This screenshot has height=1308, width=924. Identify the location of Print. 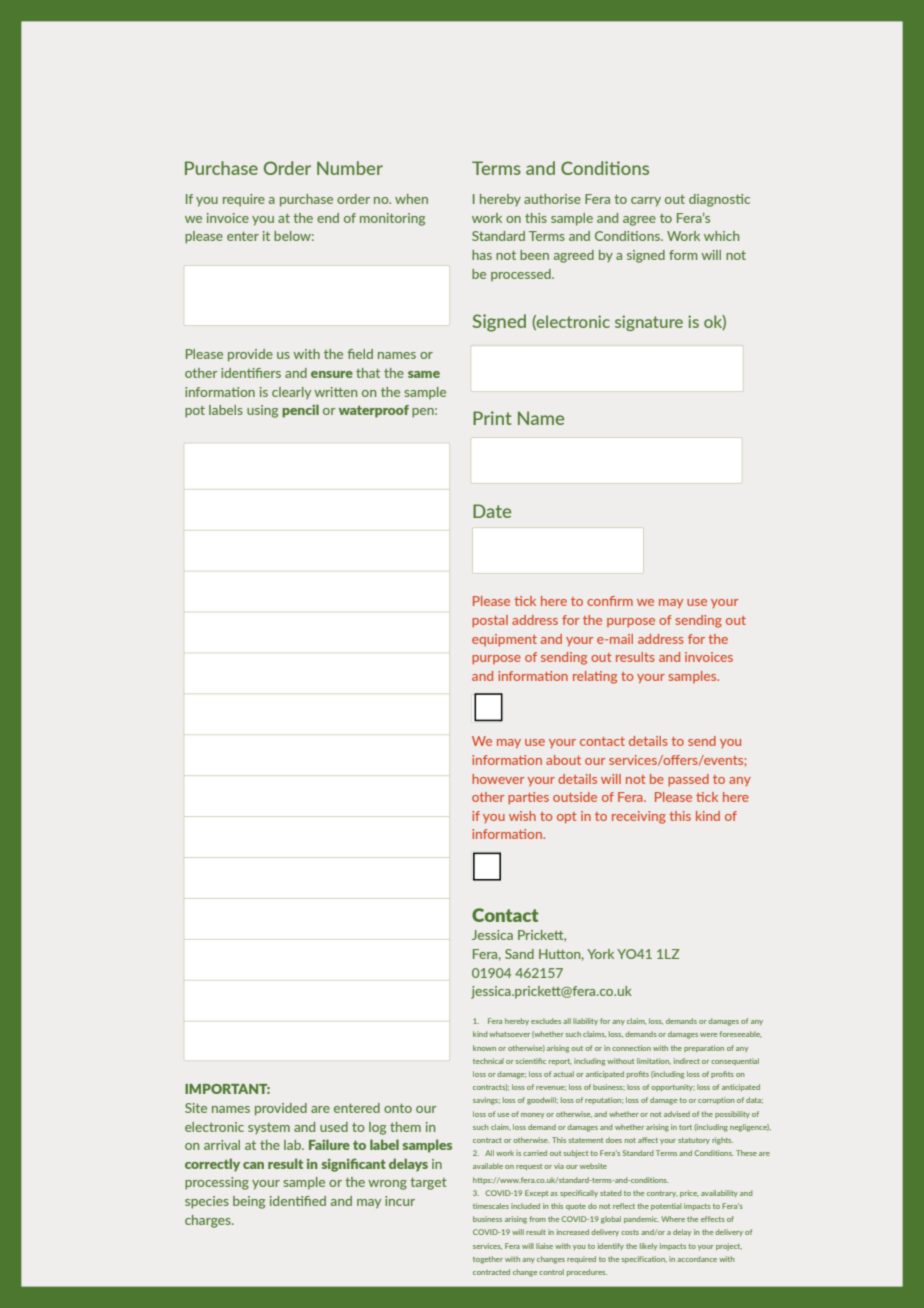
(492, 418).
